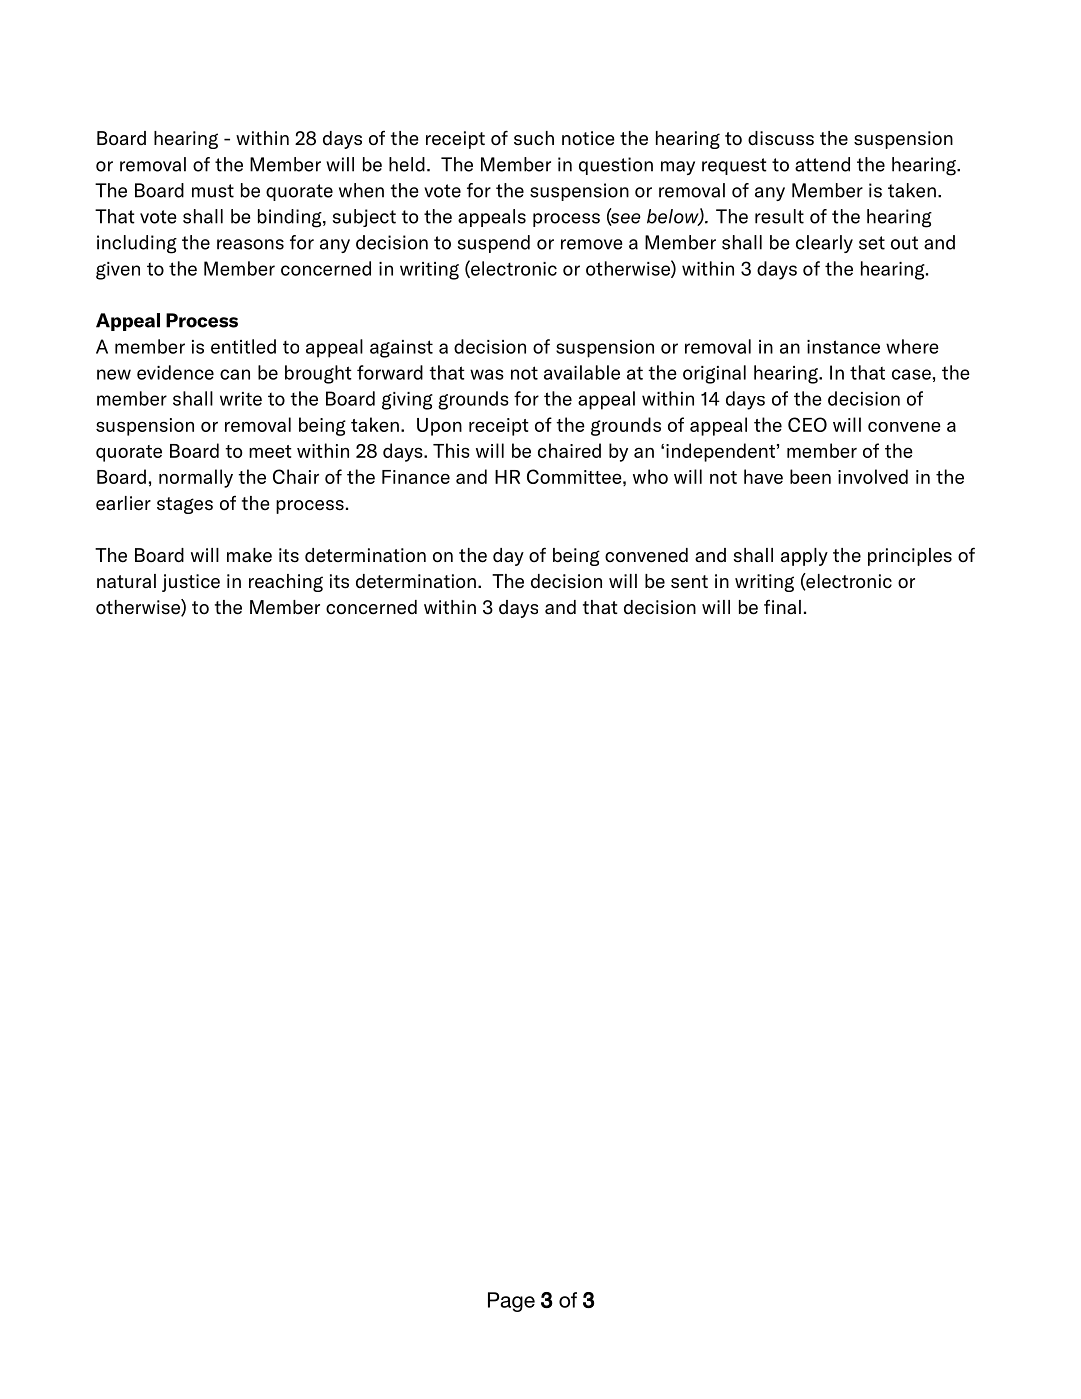  What do you see at coordinates (804, 557) in the screenshot?
I see `apply` at bounding box center [804, 557].
